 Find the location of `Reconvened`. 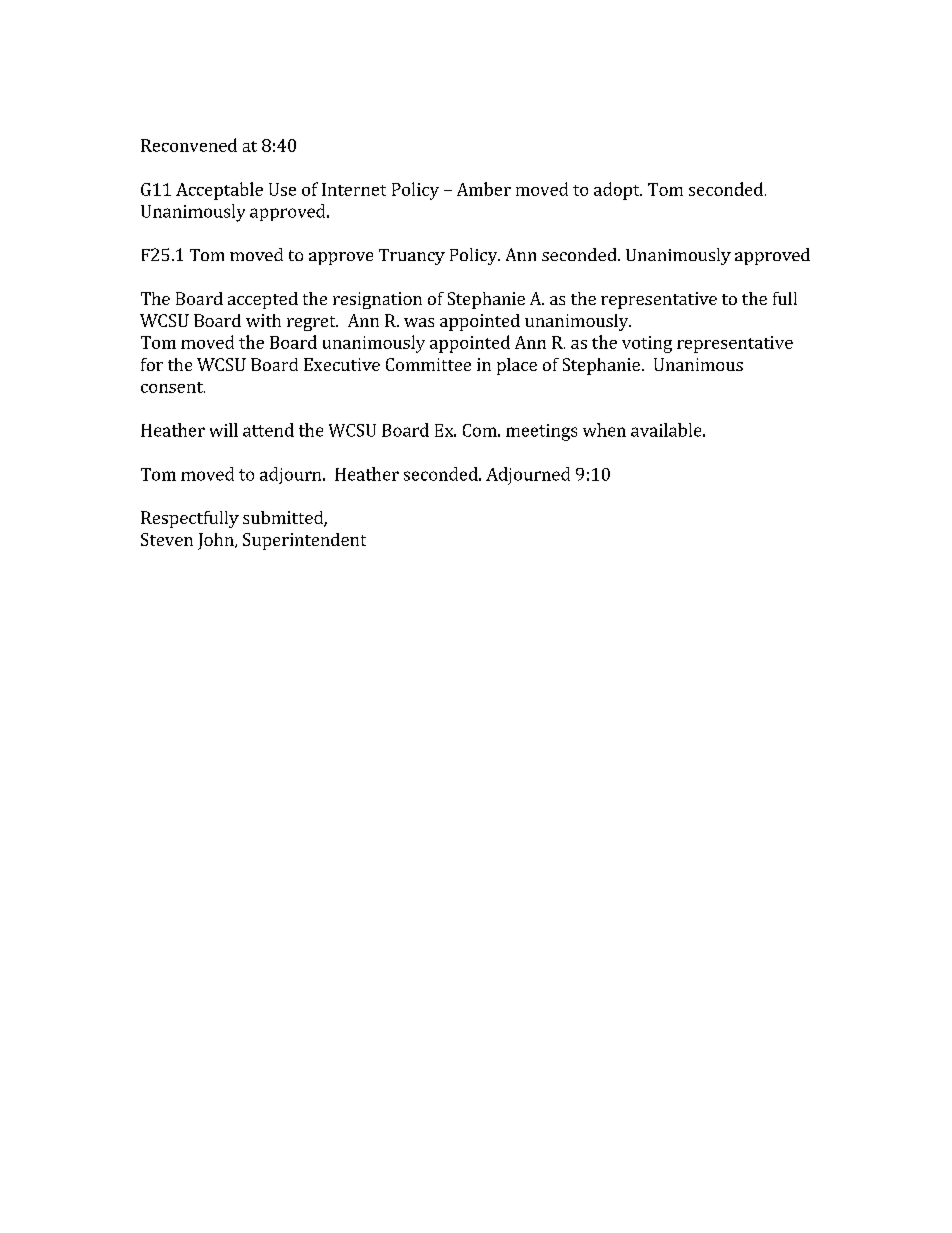

Reconvened is located at coordinates (189, 145).
